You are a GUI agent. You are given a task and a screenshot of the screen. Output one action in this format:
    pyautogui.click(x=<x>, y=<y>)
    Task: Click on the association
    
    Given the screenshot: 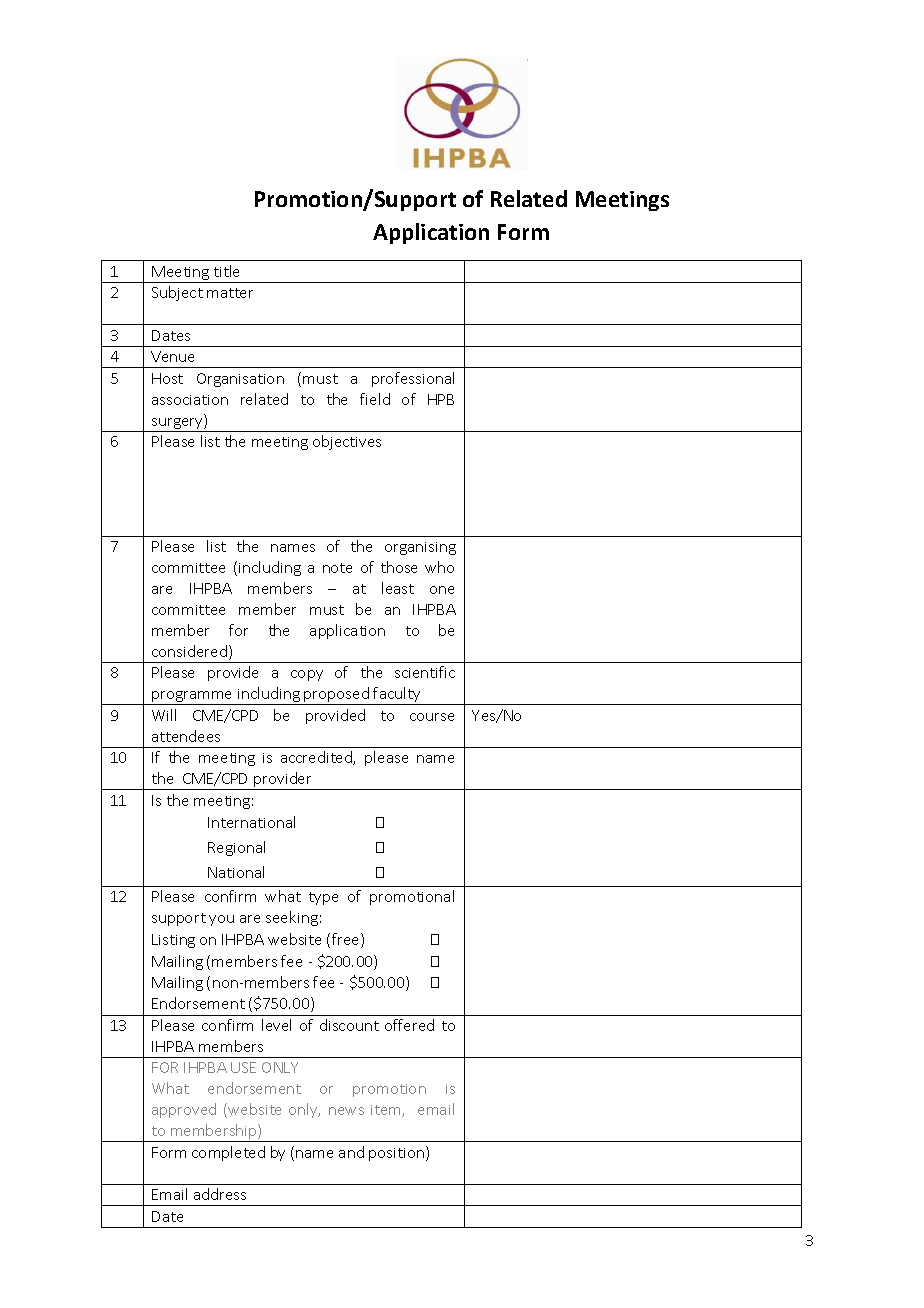 What is the action you would take?
    pyautogui.click(x=190, y=400)
